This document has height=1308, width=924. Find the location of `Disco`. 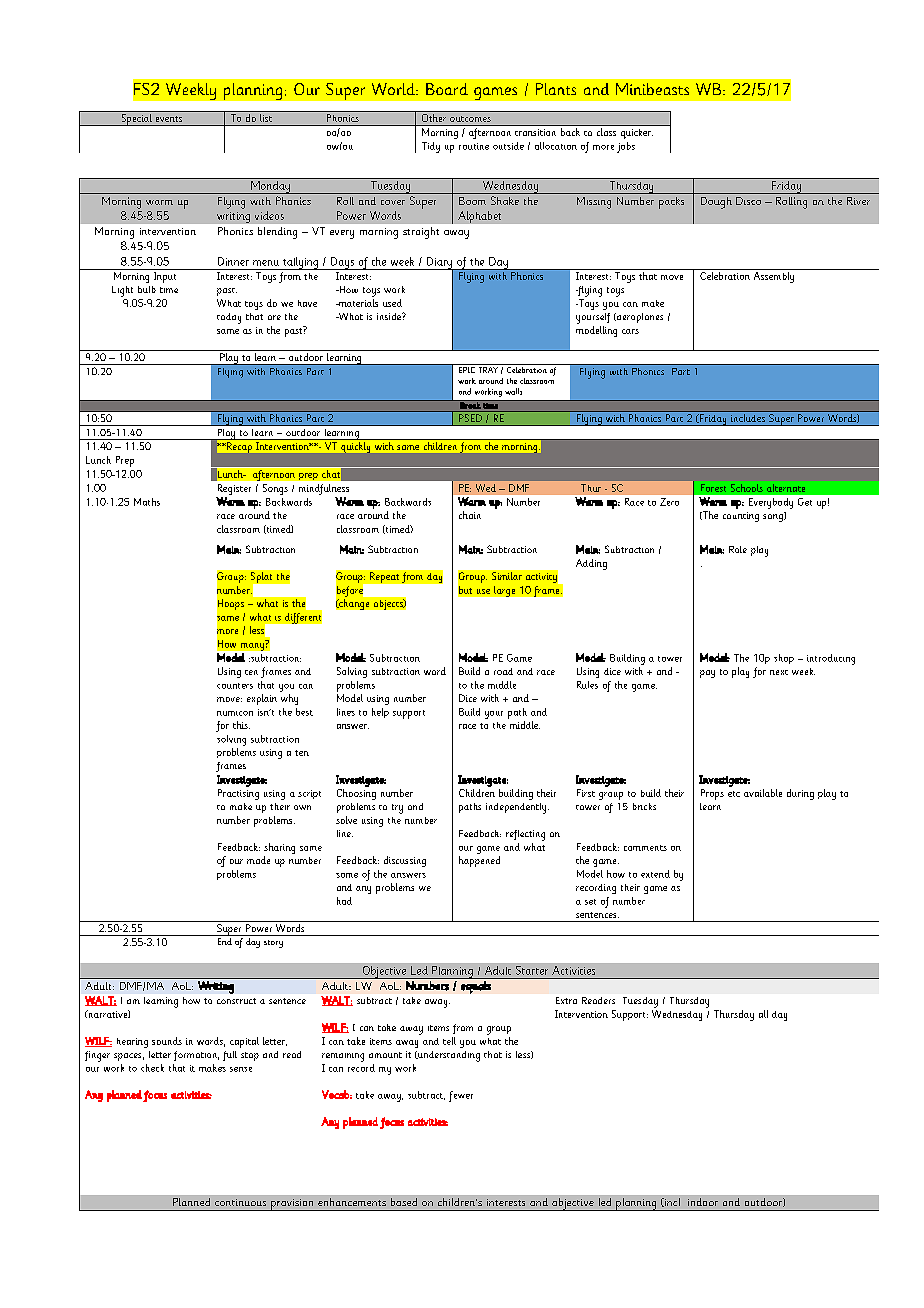

Disco is located at coordinates (748, 201).
